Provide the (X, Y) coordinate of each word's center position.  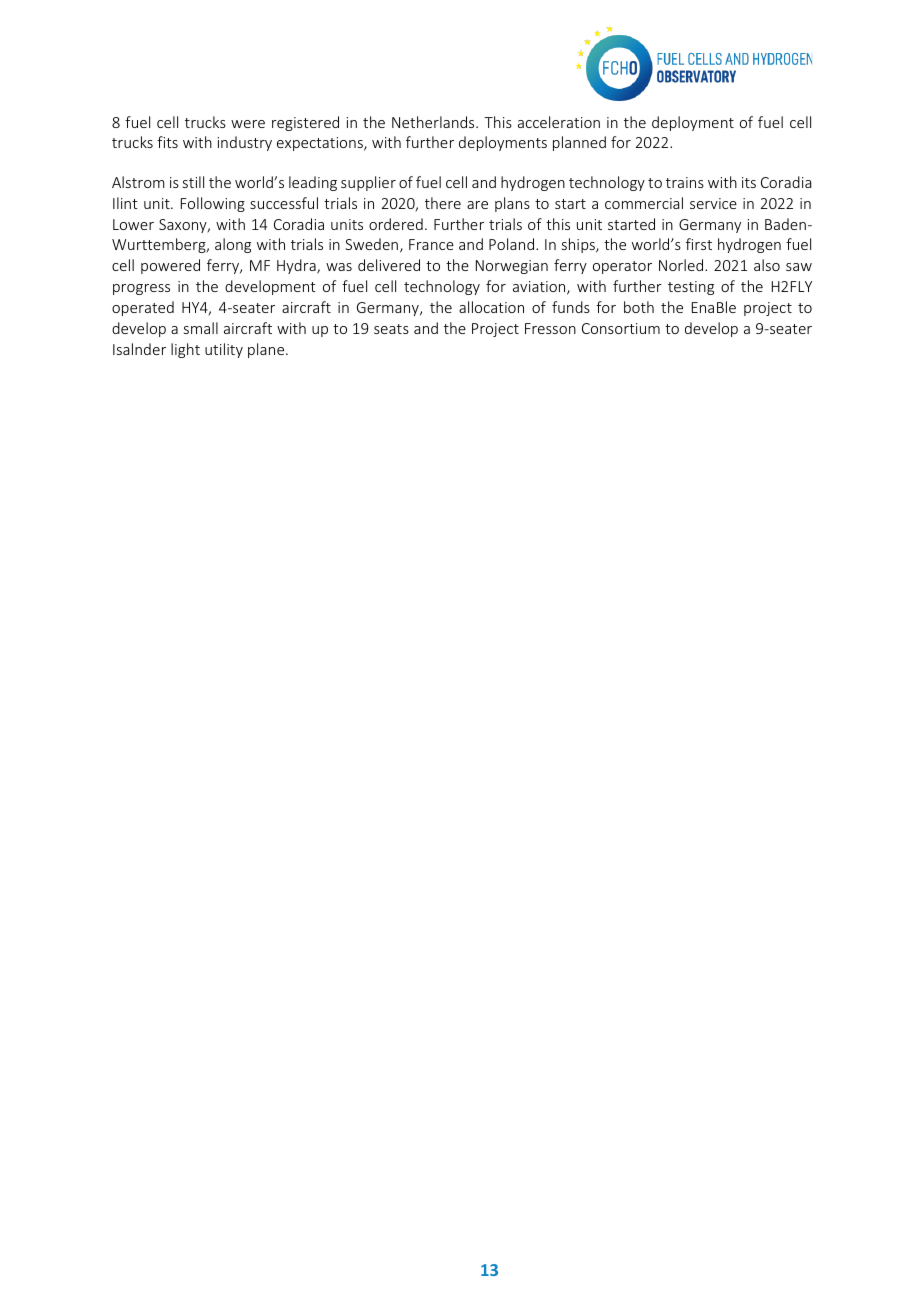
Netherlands (434, 122)
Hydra (297, 266)
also (767, 265)
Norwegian (512, 267)
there (443, 203)
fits (167, 142)
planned (579, 143)
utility (224, 350)
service (713, 203)
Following (213, 204)
